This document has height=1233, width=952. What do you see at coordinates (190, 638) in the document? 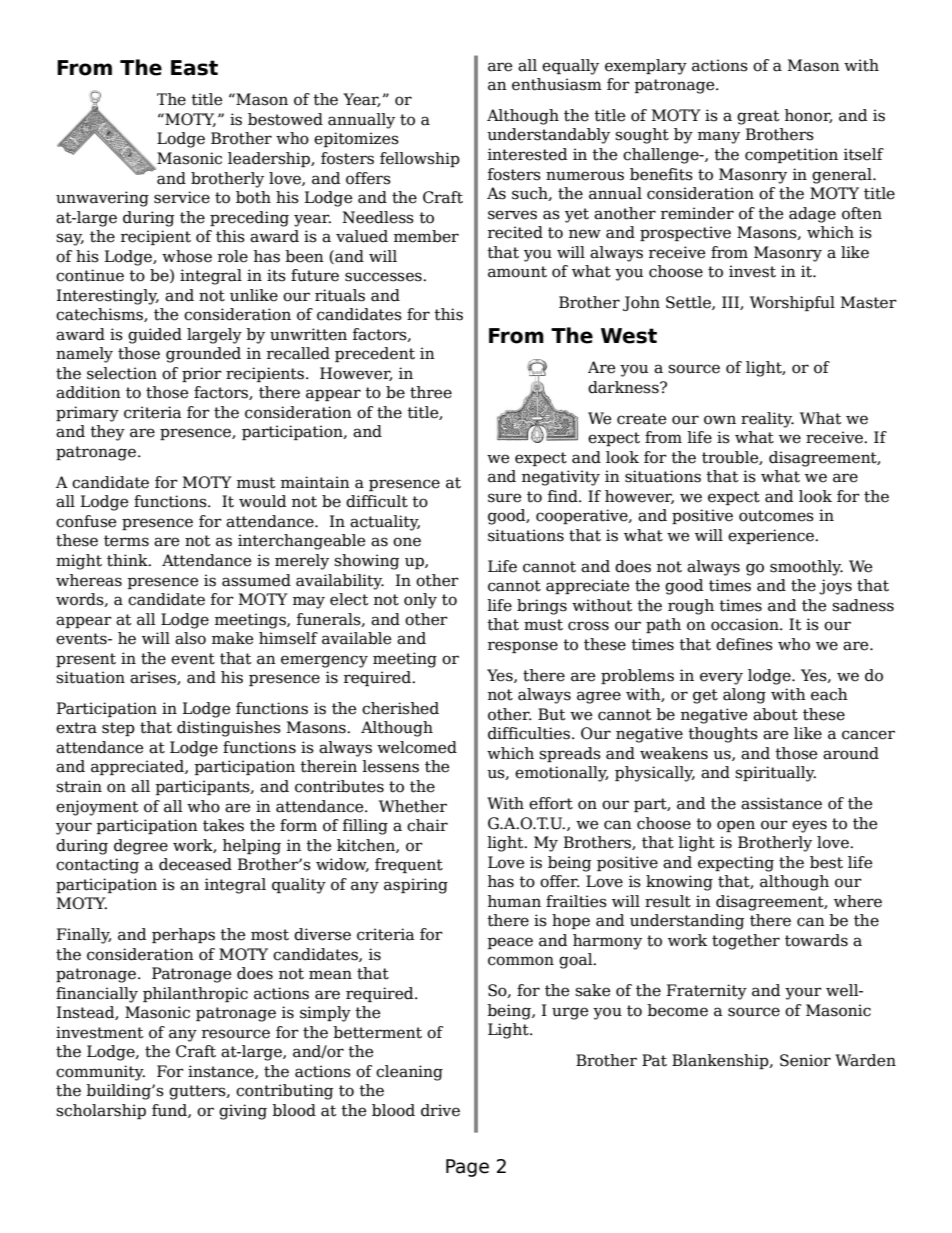
I see `also` at bounding box center [190, 638].
